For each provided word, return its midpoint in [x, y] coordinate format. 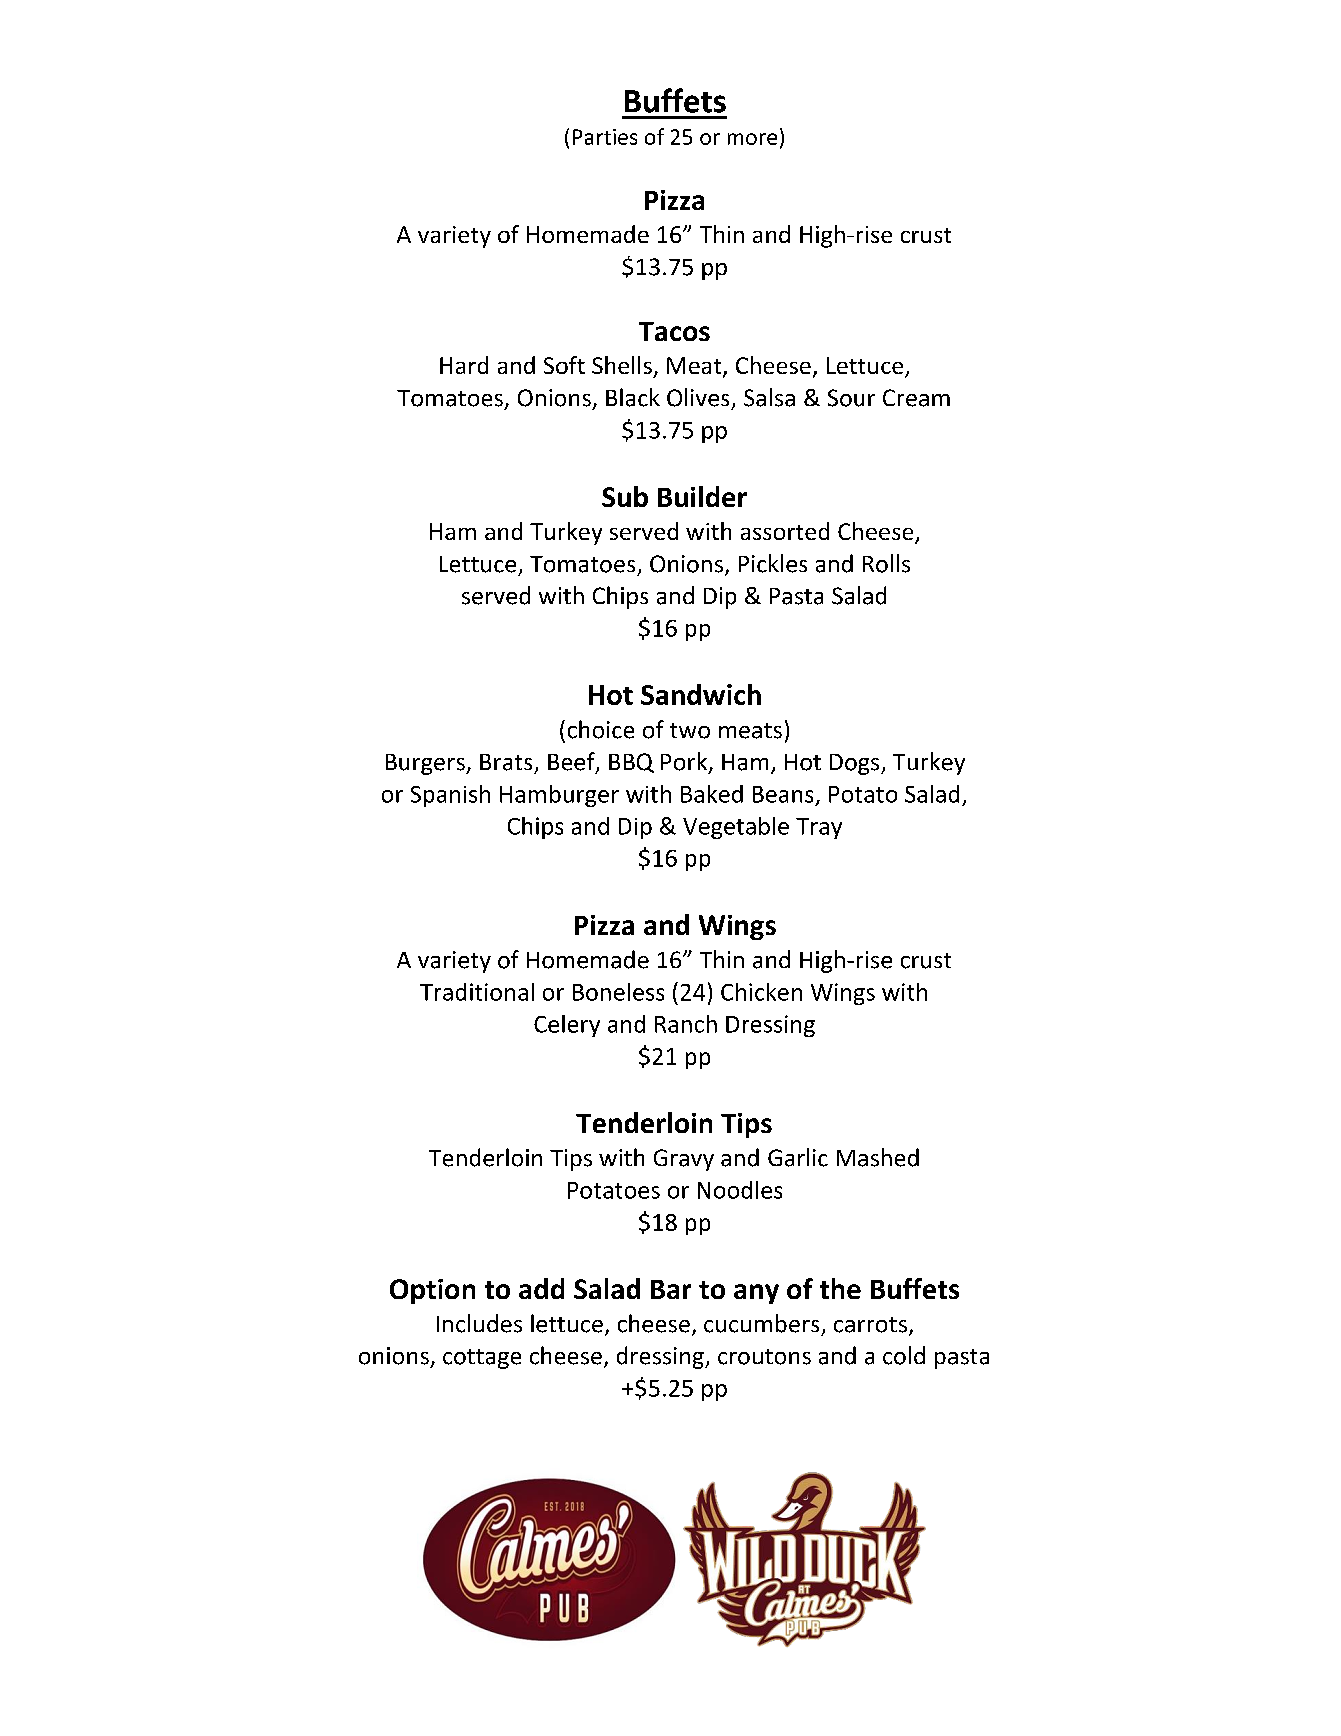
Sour [851, 398]
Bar [671, 1289]
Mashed [878, 1157]
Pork [685, 762]
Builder [702, 496]
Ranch [686, 1024]
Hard [464, 365]
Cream [916, 398]
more [752, 139]
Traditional [477, 992]
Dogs [856, 764]
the [840, 1288]
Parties [605, 137]
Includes [479, 1323]
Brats [506, 762]
